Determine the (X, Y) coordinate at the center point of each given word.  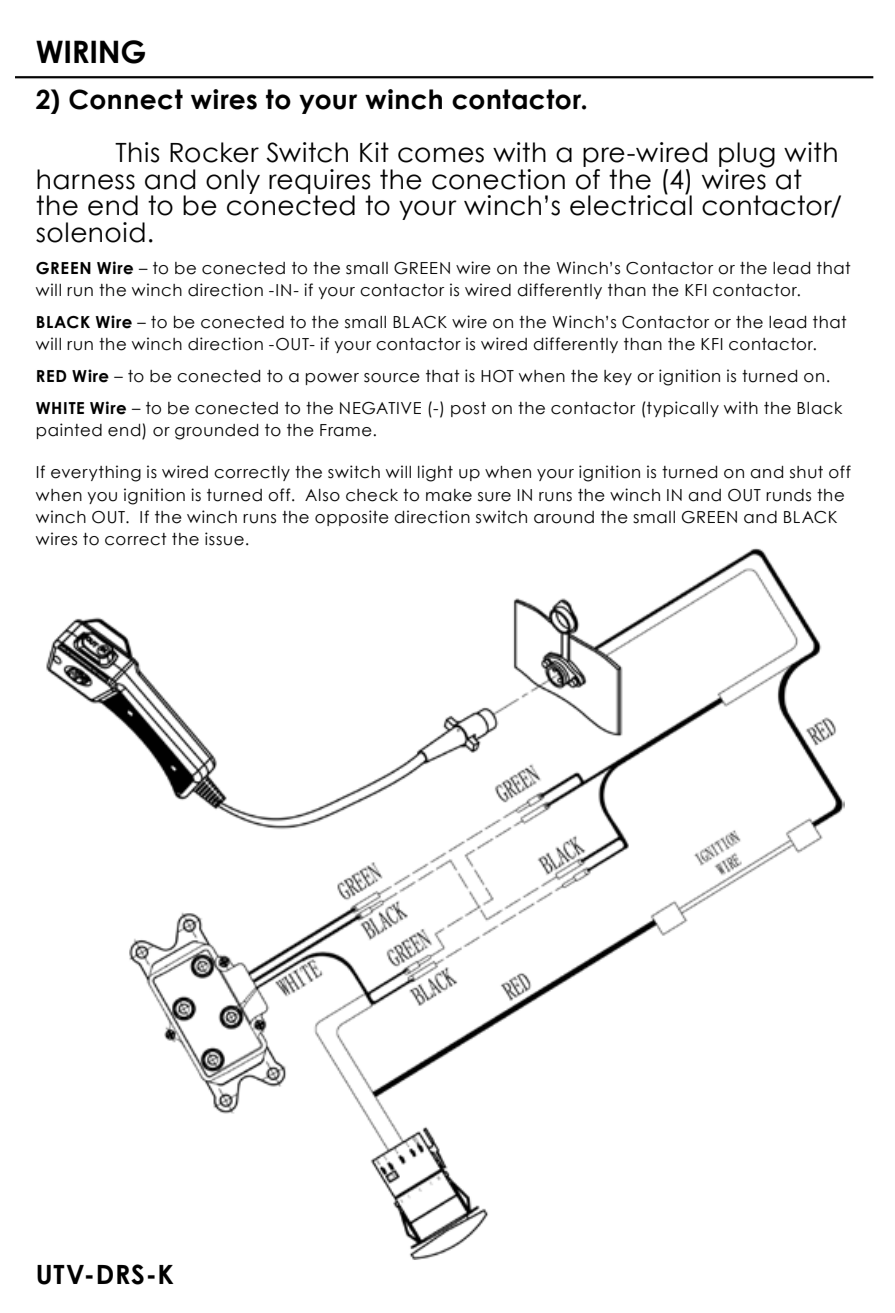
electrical (631, 204)
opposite (352, 518)
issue (224, 539)
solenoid (90, 232)
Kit (374, 152)
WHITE (60, 408)
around (564, 517)
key (618, 377)
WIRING (90, 52)
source (392, 378)
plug (747, 156)
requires (320, 182)
